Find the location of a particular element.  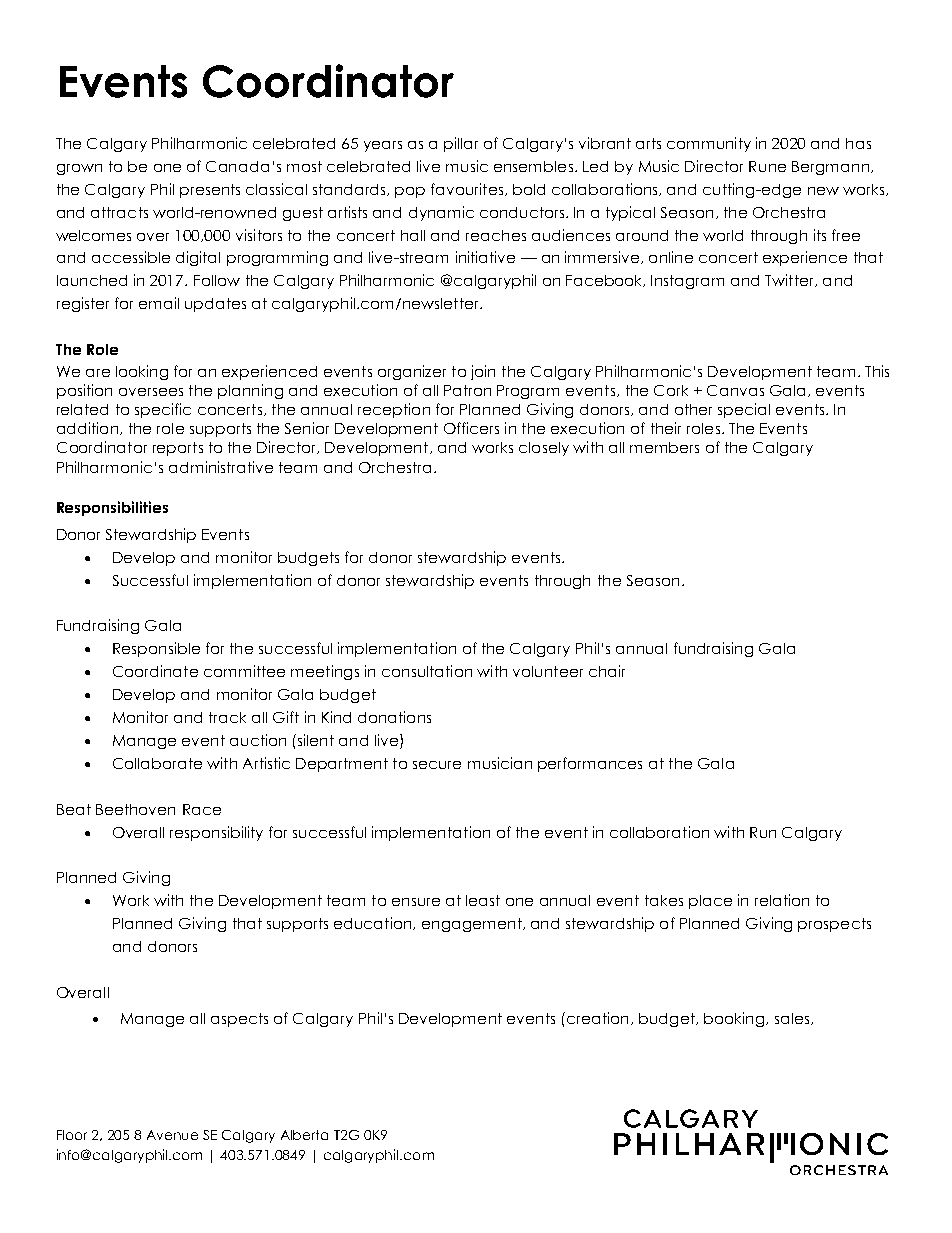

responsibility is located at coordinates (216, 833).
